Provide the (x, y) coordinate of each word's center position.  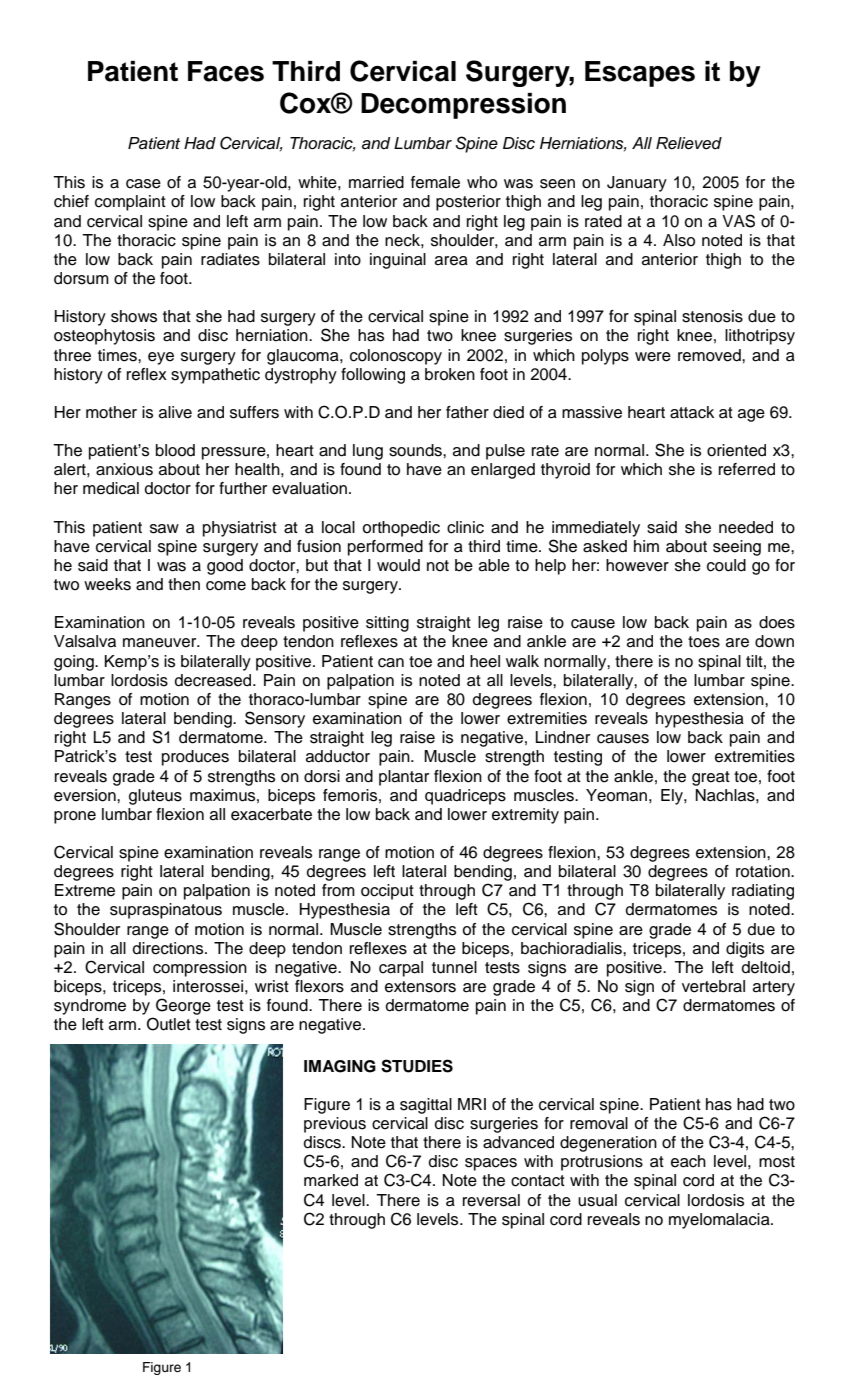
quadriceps (465, 797)
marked (331, 1180)
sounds (416, 450)
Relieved (689, 143)
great (711, 778)
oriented (736, 450)
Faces (226, 71)
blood (175, 450)
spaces (491, 1164)
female (435, 182)
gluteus (155, 797)
